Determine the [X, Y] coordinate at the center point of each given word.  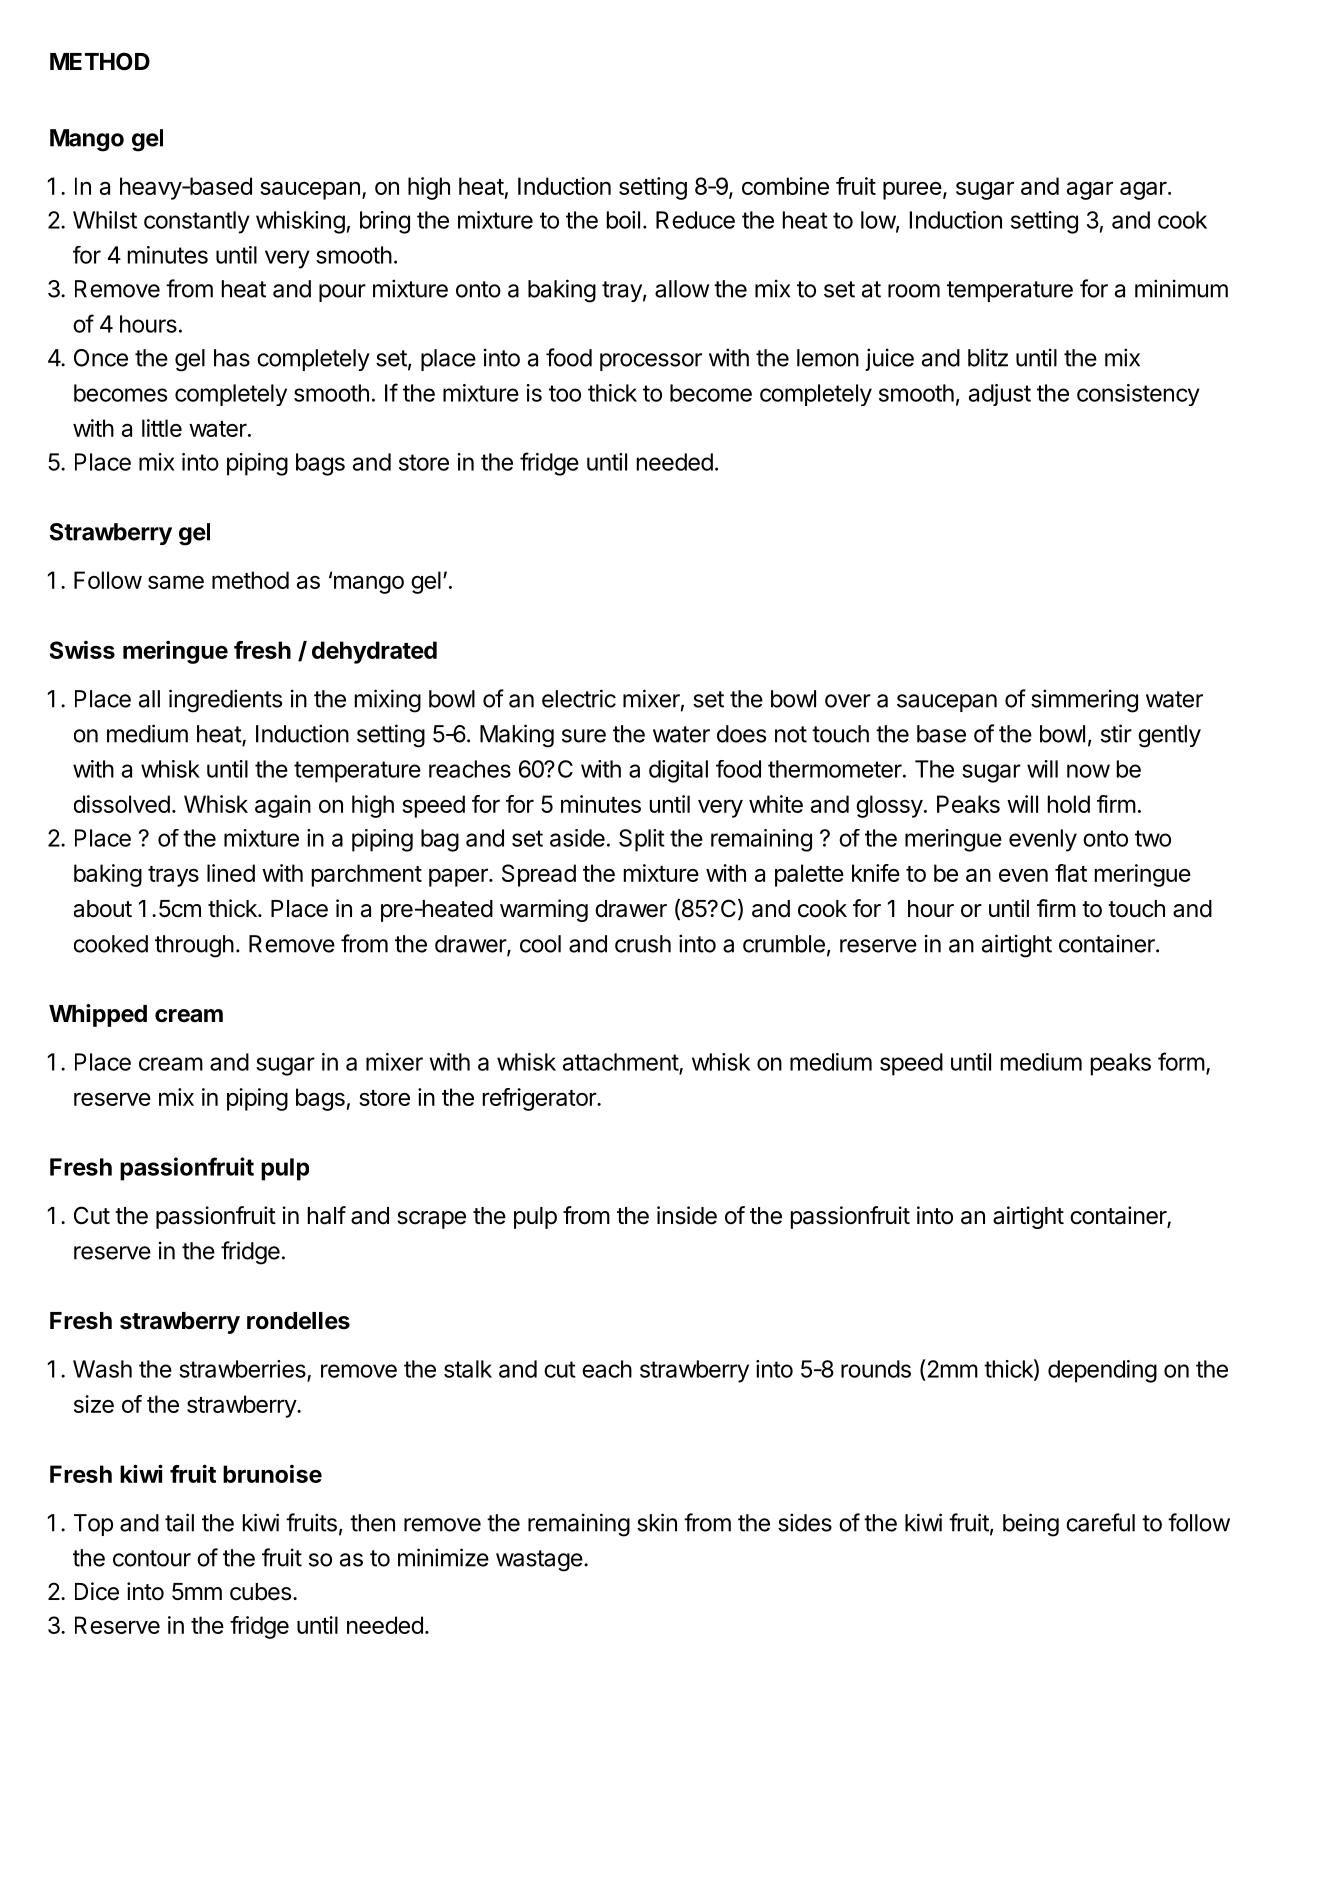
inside [687, 1215]
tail [179, 1522]
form [1181, 1061]
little [162, 428]
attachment [621, 1063]
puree [912, 190]
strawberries [243, 1370]
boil [623, 220]
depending [1102, 1371]
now [1088, 771]
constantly [197, 222]
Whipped [98, 1015]
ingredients [225, 701]
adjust [1000, 395]
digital [678, 771]
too [565, 393]
